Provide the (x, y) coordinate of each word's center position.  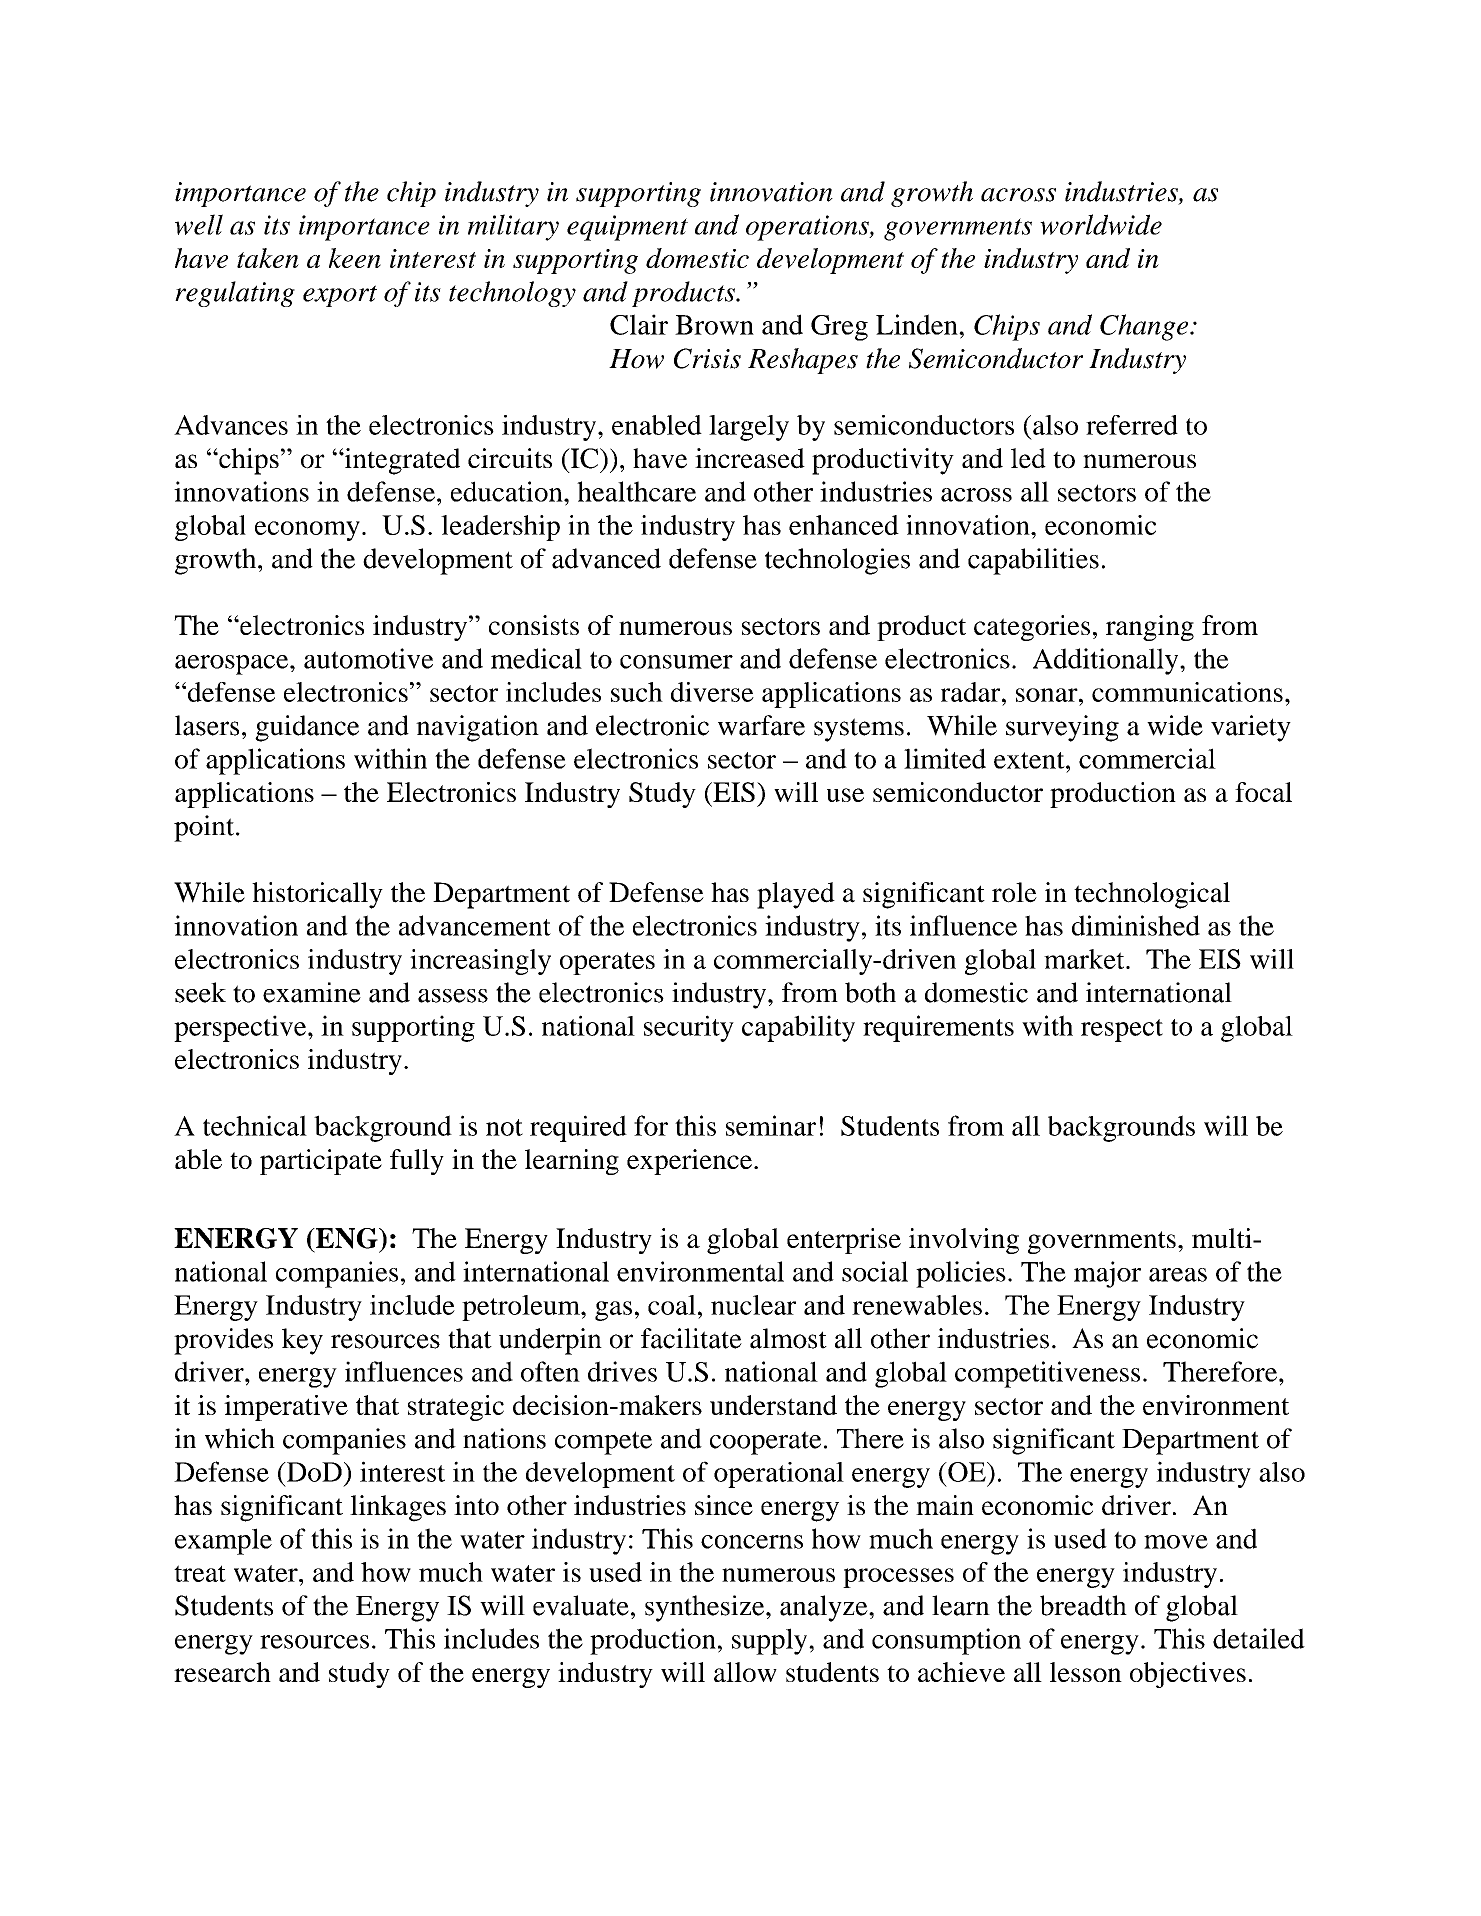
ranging (1150, 628)
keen (355, 258)
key (302, 1341)
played (796, 895)
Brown (714, 325)
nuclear (753, 1305)
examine (312, 992)
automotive (368, 658)
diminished (1136, 925)
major (1107, 1274)
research (222, 1672)
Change (1145, 327)
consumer (676, 662)
